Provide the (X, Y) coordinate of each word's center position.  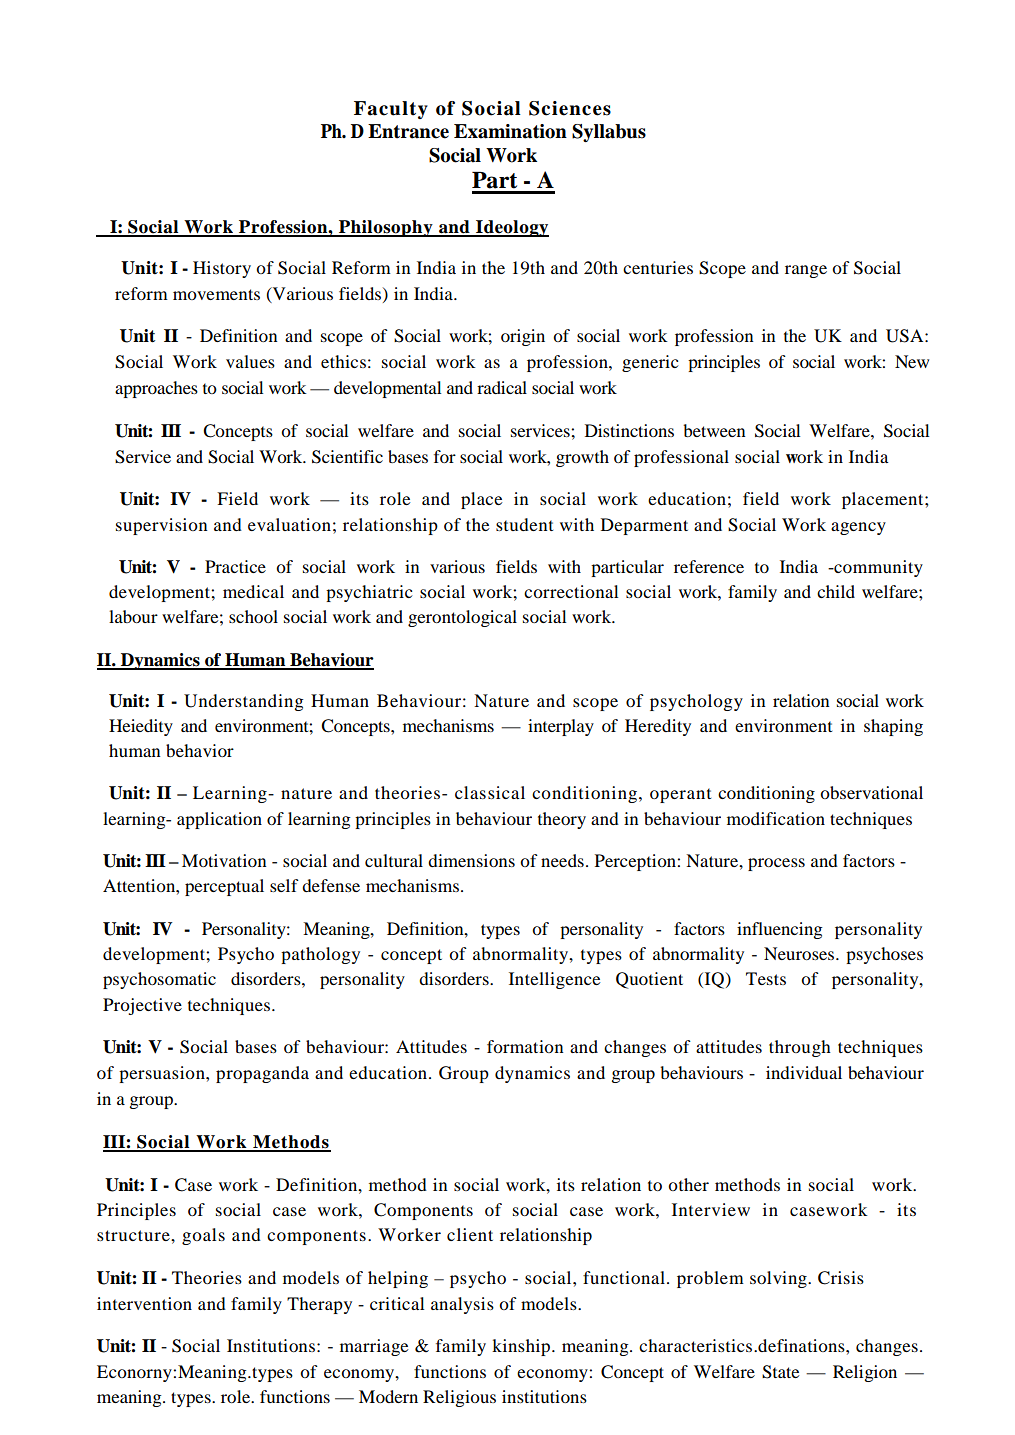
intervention (144, 1303)
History (222, 269)
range (806, 271)
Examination (510, 131)
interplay (561, 727)
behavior (200, 750)
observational (871, 792)
